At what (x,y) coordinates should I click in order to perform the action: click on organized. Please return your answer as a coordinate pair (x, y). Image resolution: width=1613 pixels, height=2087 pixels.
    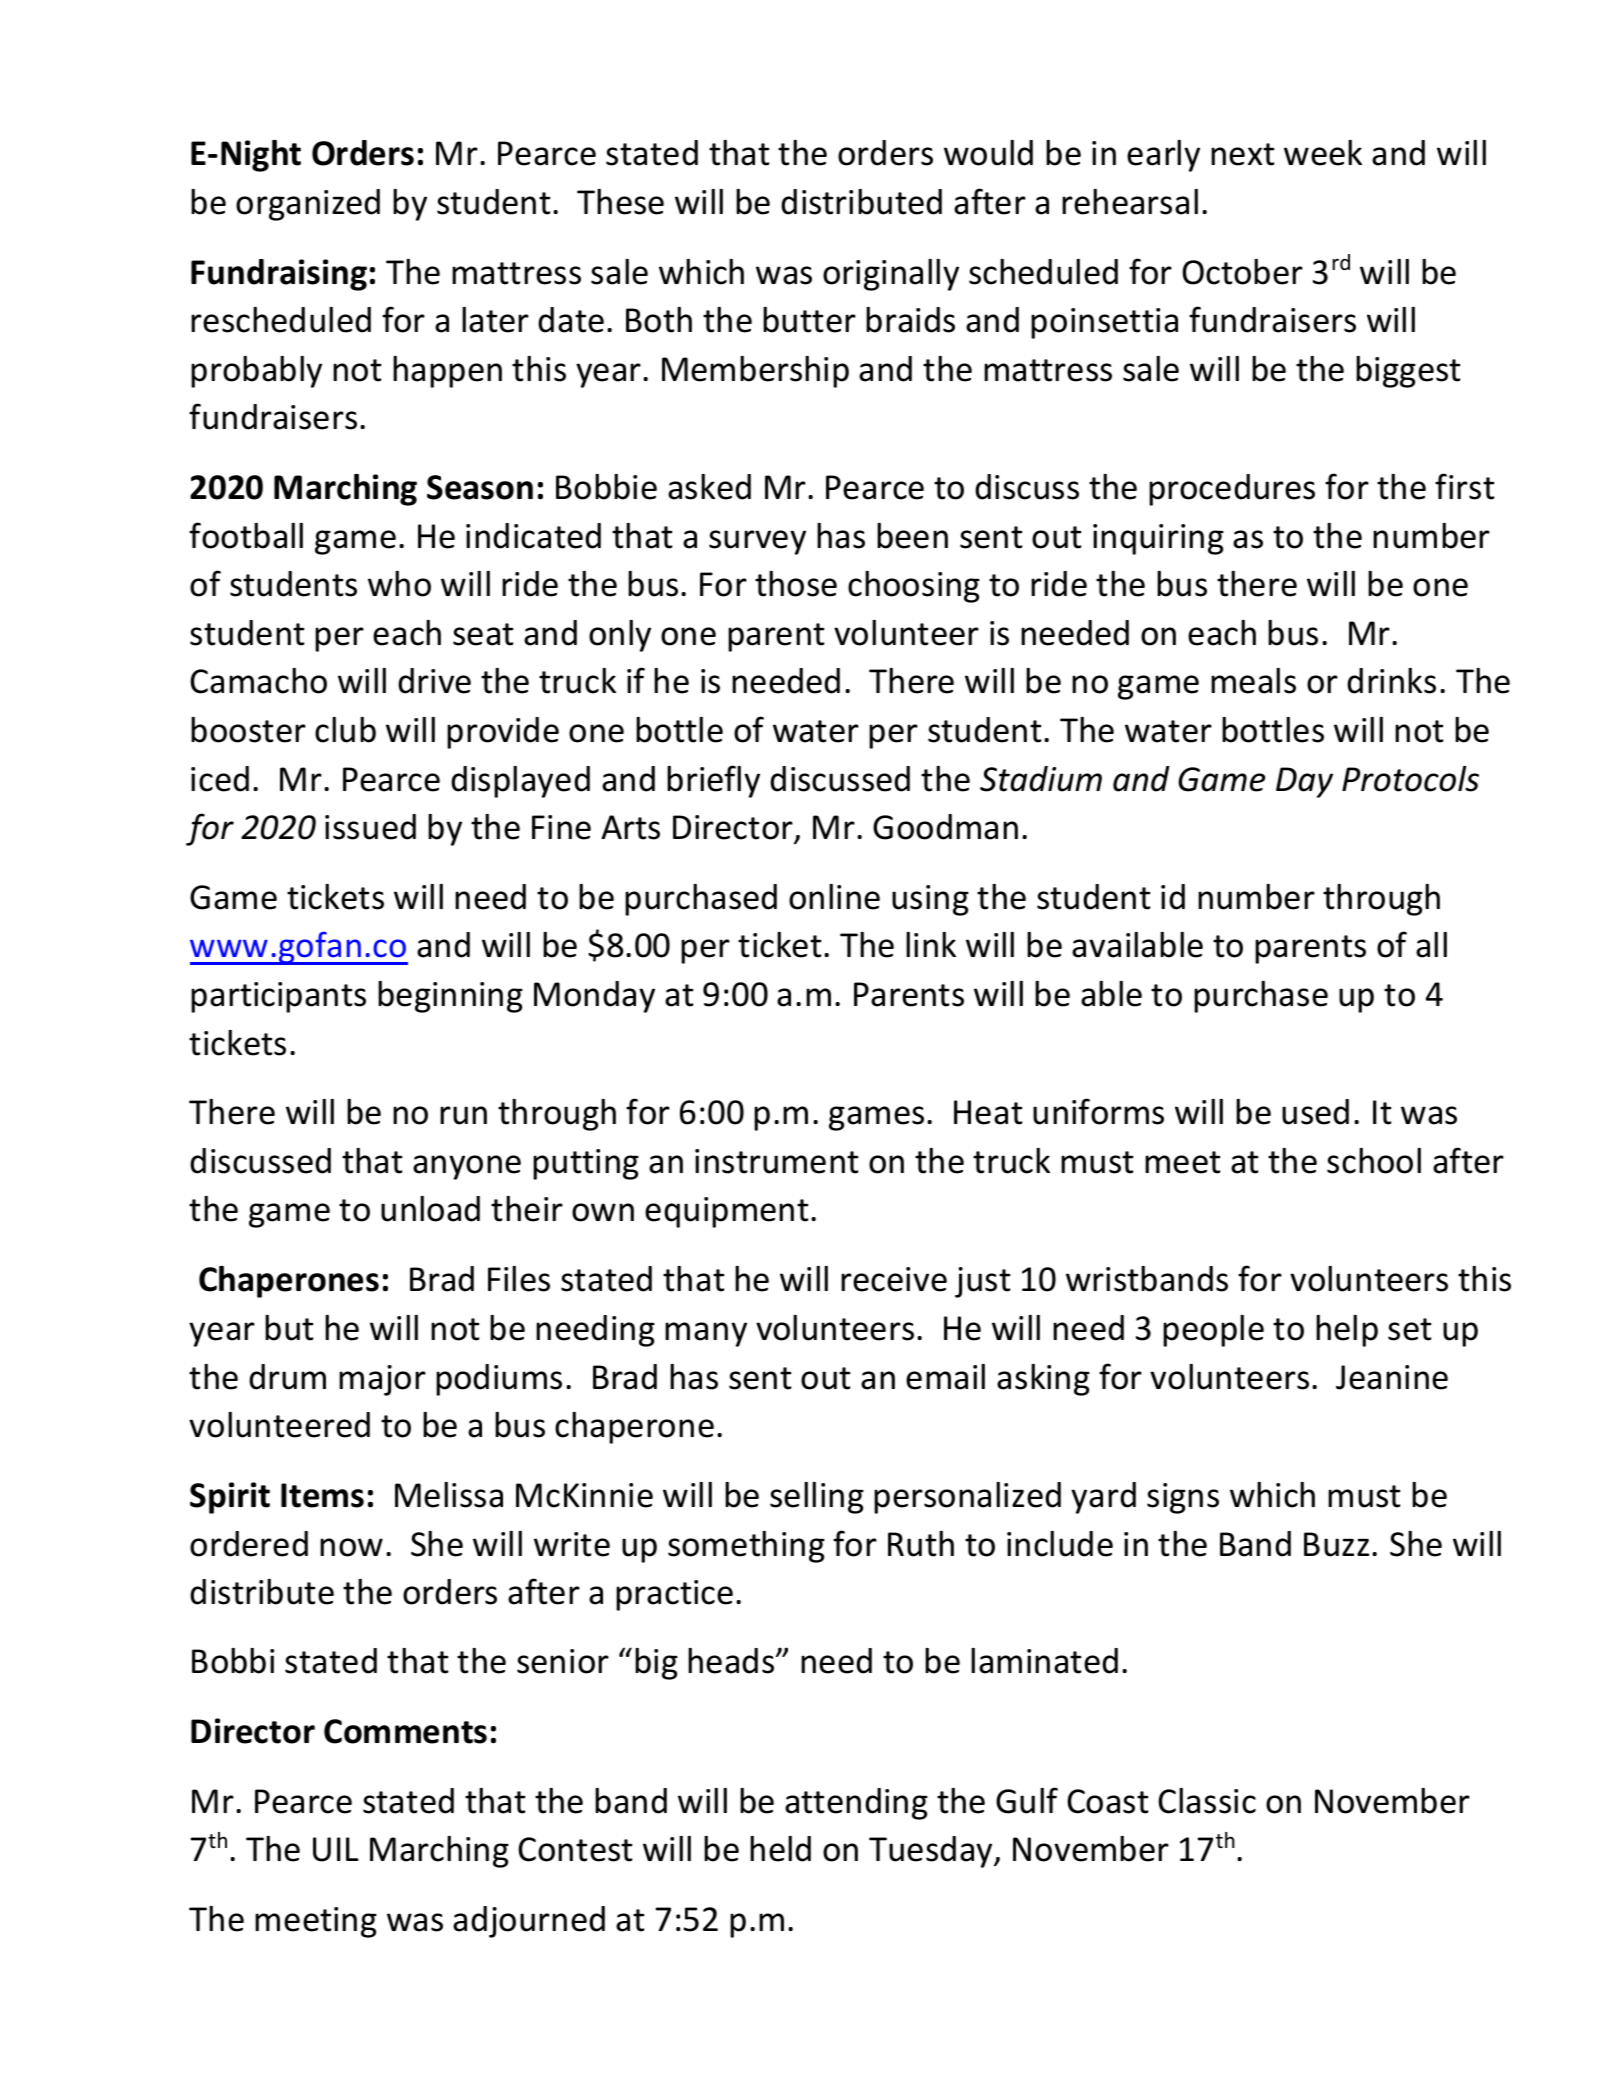
    Looking at the image, I should click on (308, 205).
